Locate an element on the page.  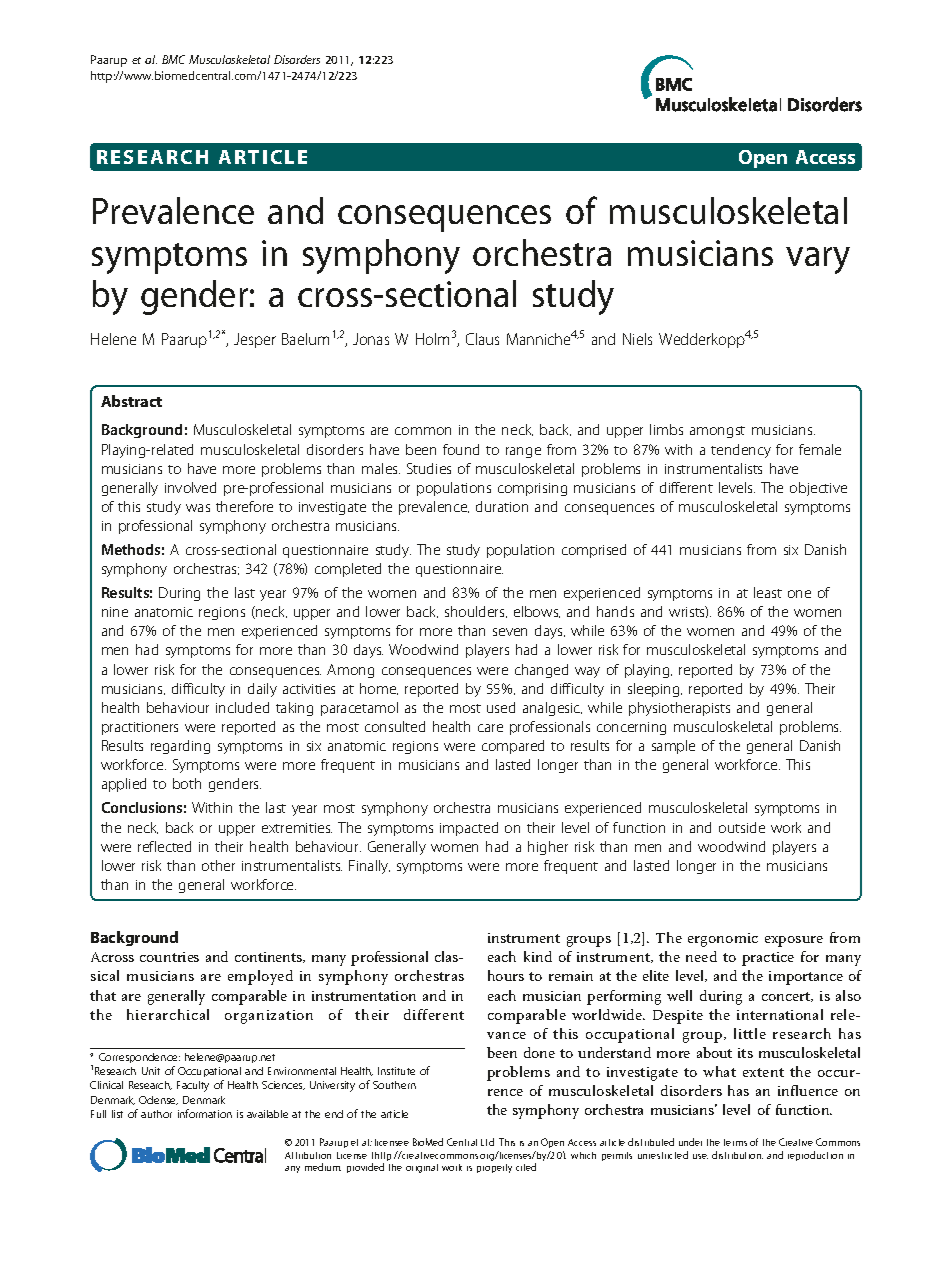
information is located at coordinates (205, 1113).
